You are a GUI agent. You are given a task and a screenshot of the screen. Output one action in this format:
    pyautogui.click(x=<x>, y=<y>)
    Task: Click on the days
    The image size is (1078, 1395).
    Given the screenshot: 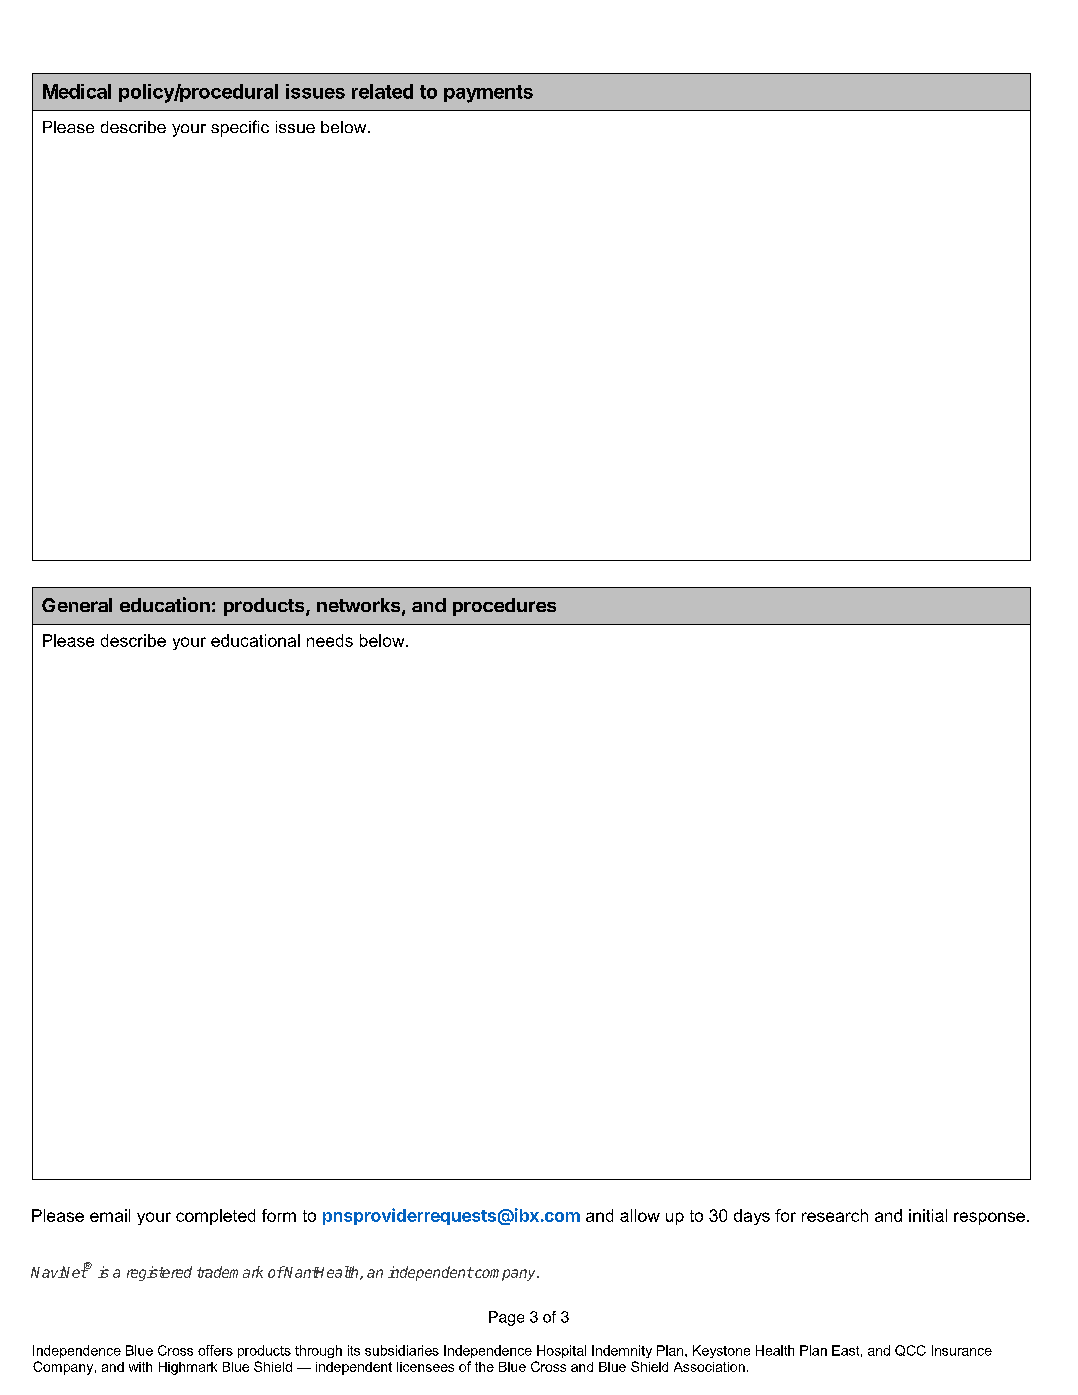 What is the action you would take?
    pyautogui.click(x=752, y=1217)
